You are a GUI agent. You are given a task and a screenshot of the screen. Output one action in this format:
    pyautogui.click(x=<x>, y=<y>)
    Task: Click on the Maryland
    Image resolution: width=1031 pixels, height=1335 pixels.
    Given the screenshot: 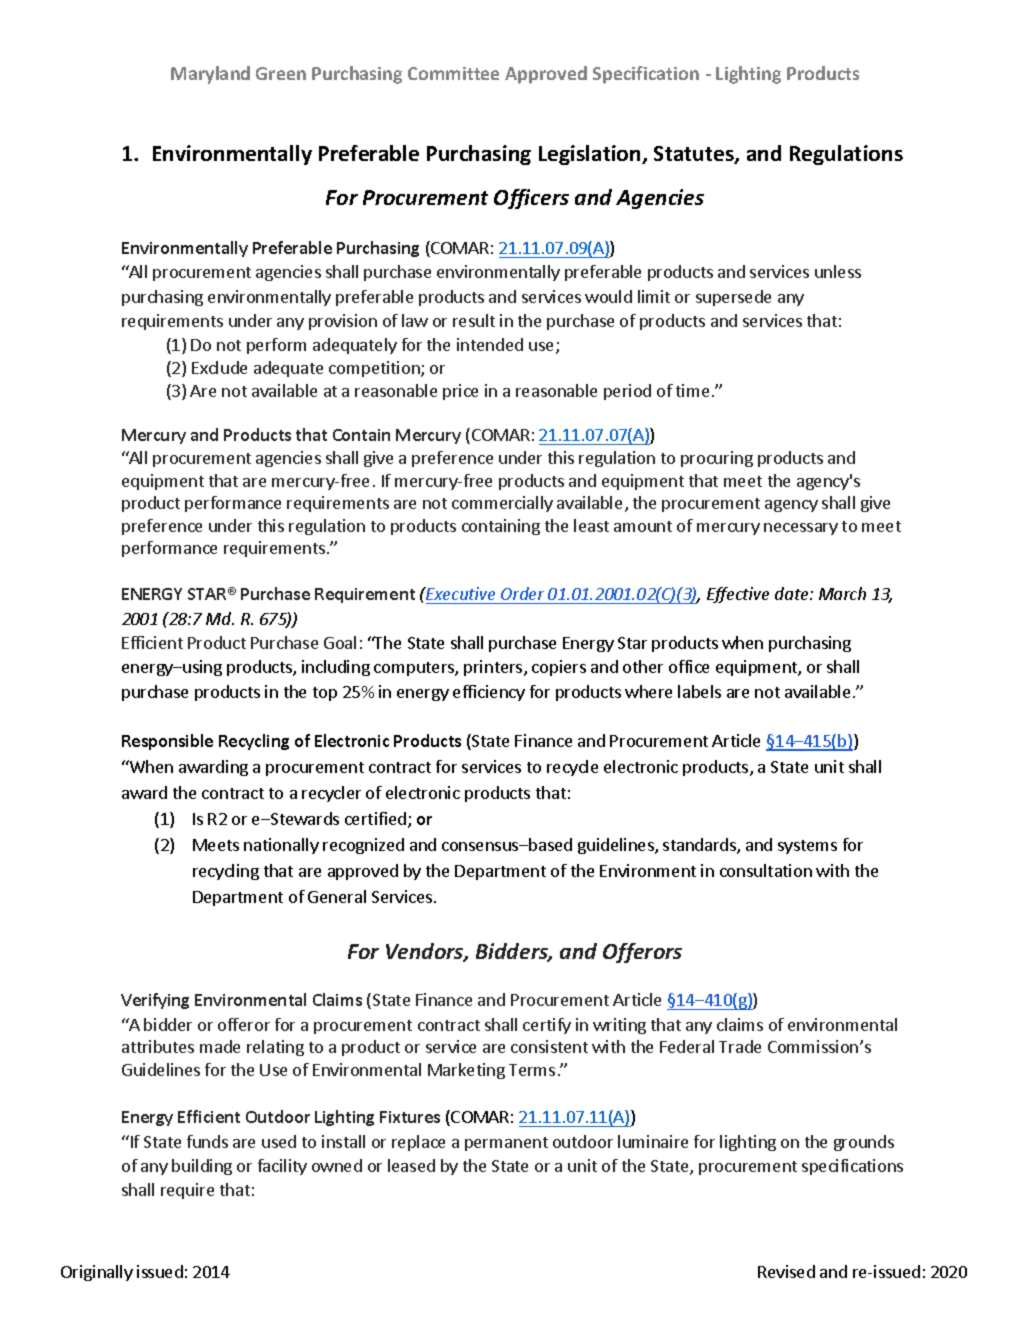 What is the action you would take?
    pyautogui.click(x=210, y=75)
